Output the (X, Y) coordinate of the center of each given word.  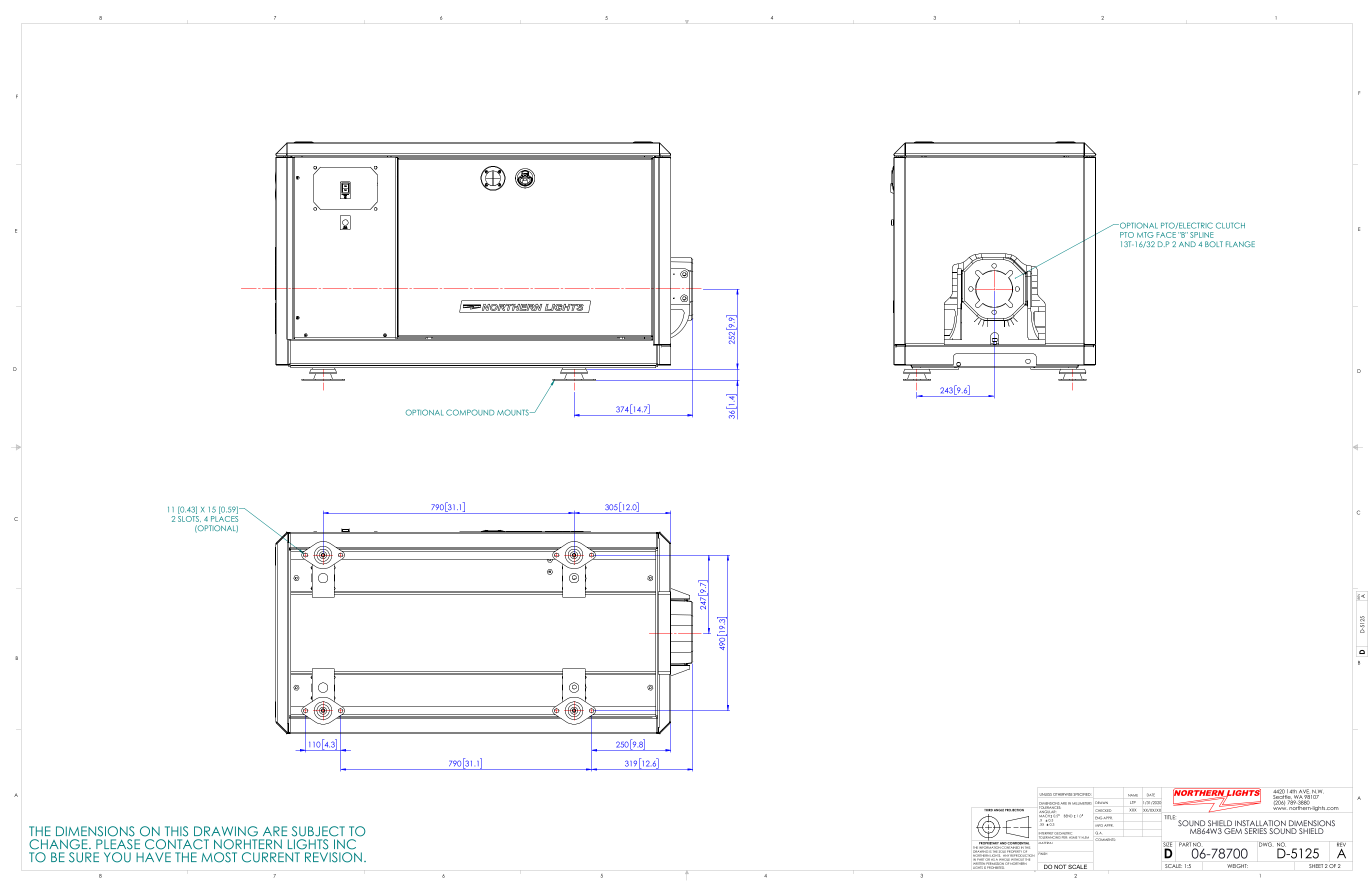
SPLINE (1201, 235)
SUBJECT (318, 831)
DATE (1151, 795)
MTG (1145, 235)
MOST (219, 857)
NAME (1133, 795)
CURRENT (271, 857)
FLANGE (1240, 244)
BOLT (1214, 244)
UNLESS (1046, 794)
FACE (1166, 235)
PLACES (224, 517)
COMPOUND (470, 412)
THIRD (988, 810)
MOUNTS (514, 412)
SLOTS (189, 517)
